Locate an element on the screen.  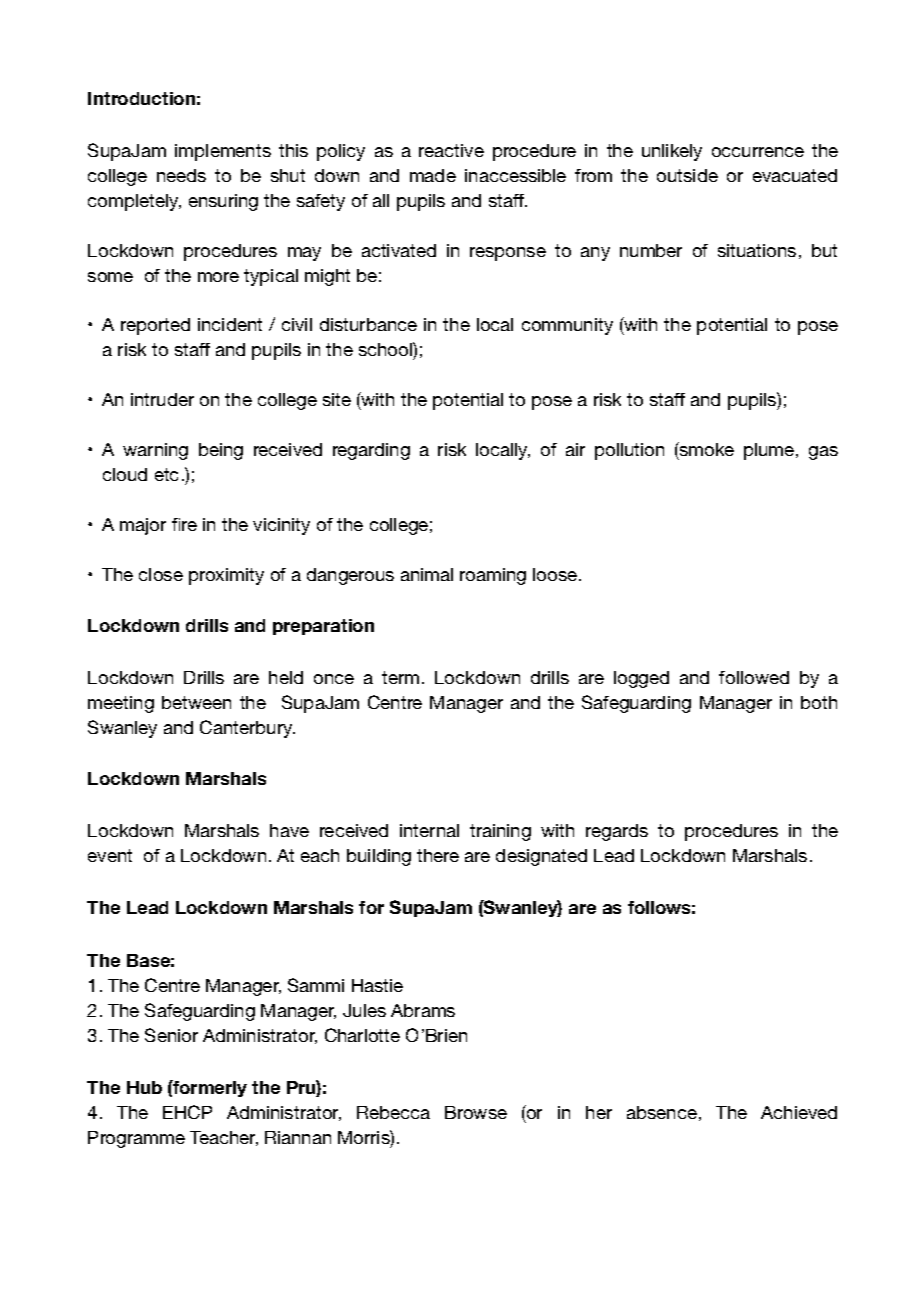
term is located at coordinates (400, 677).
